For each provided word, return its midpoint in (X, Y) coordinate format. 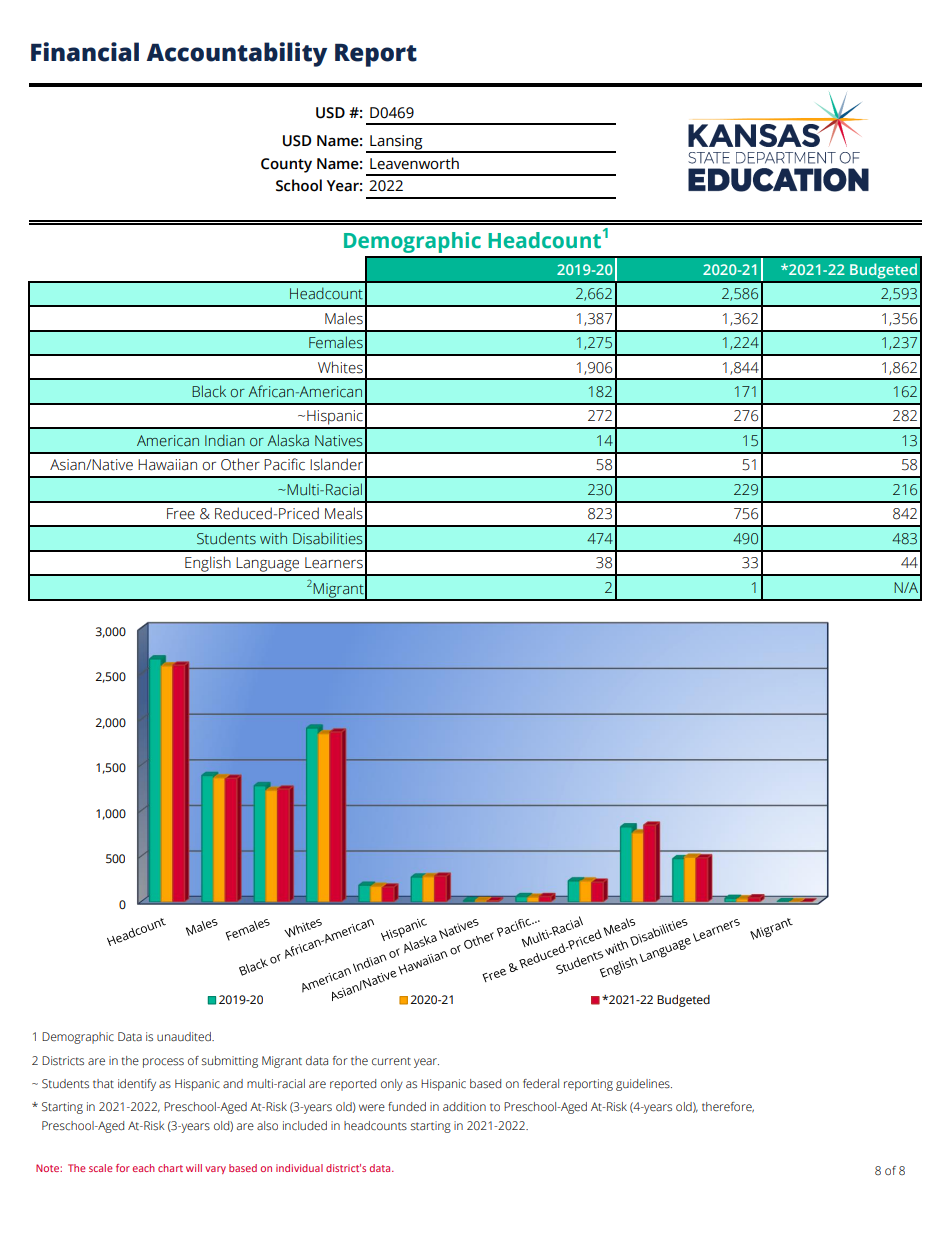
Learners (334, 563)
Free (181, 514)
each (144, 1168)
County (286, 165)
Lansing (396, 143)
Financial (85, 52)
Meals (344, 513)
